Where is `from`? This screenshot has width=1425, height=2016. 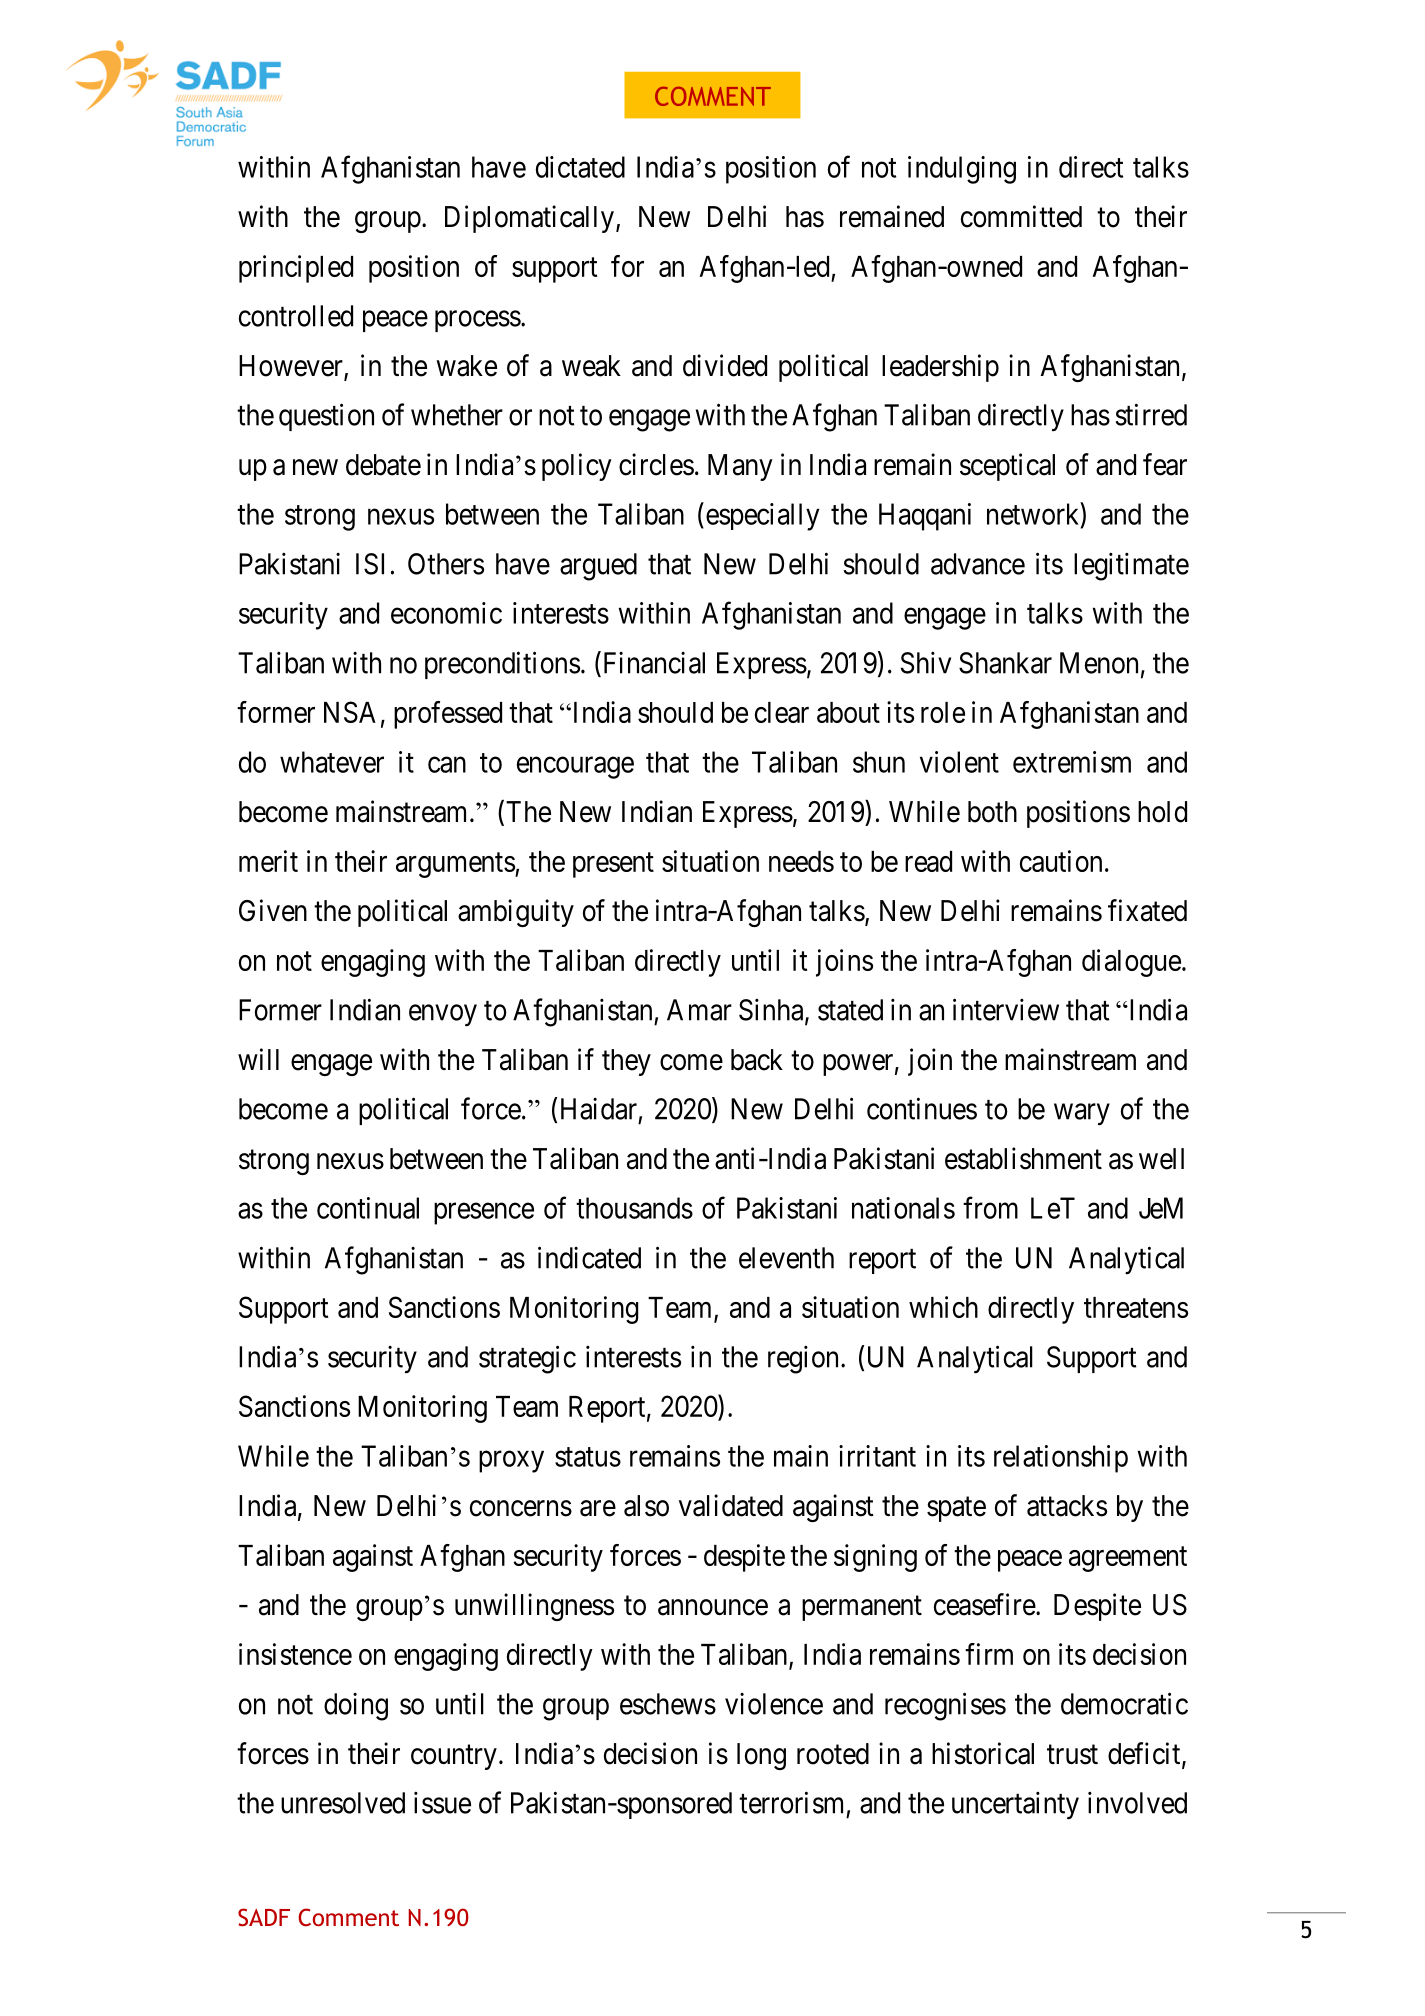 from is located at coordinates (990, 1207).
